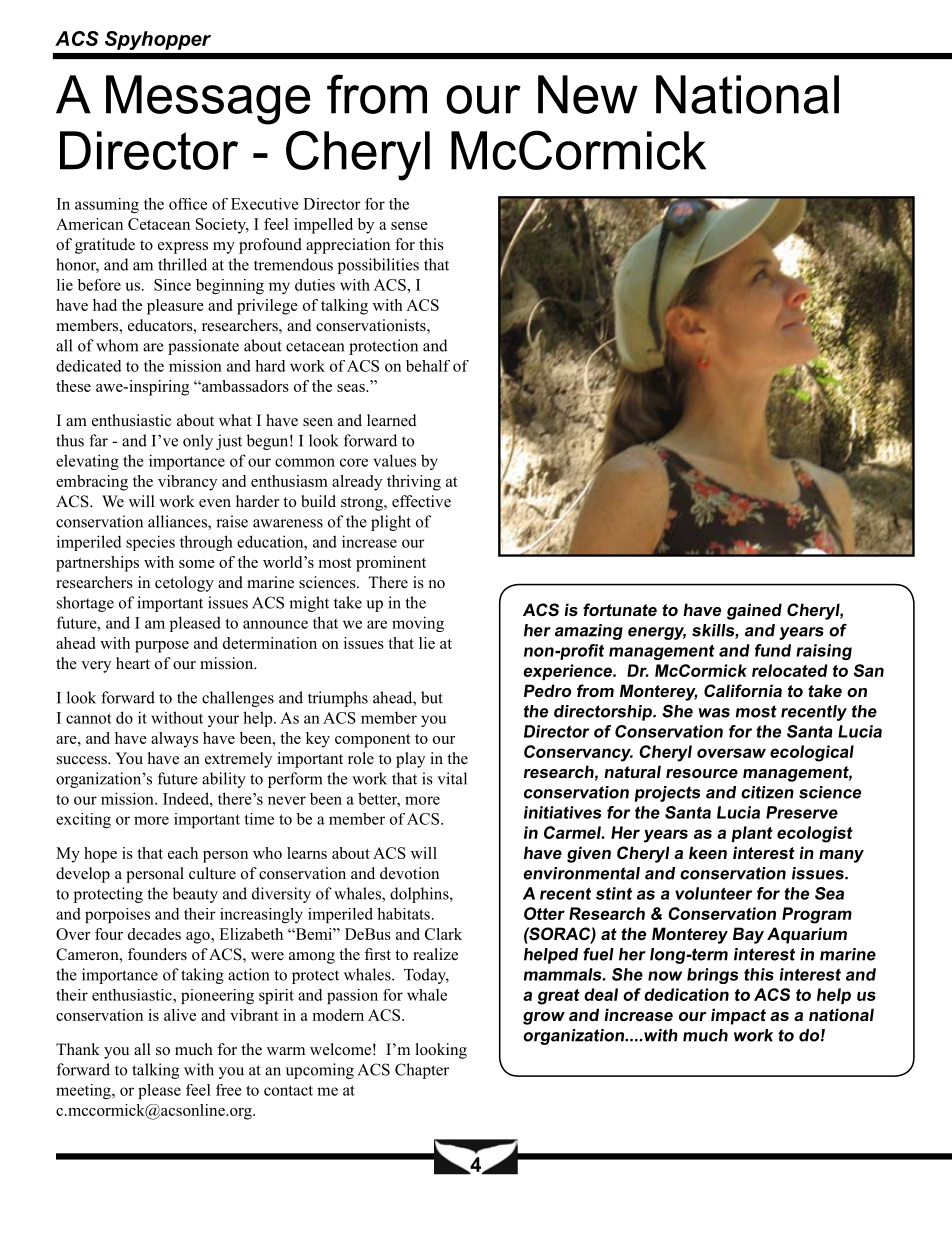  I want to click on moving, so click(418, 624).
